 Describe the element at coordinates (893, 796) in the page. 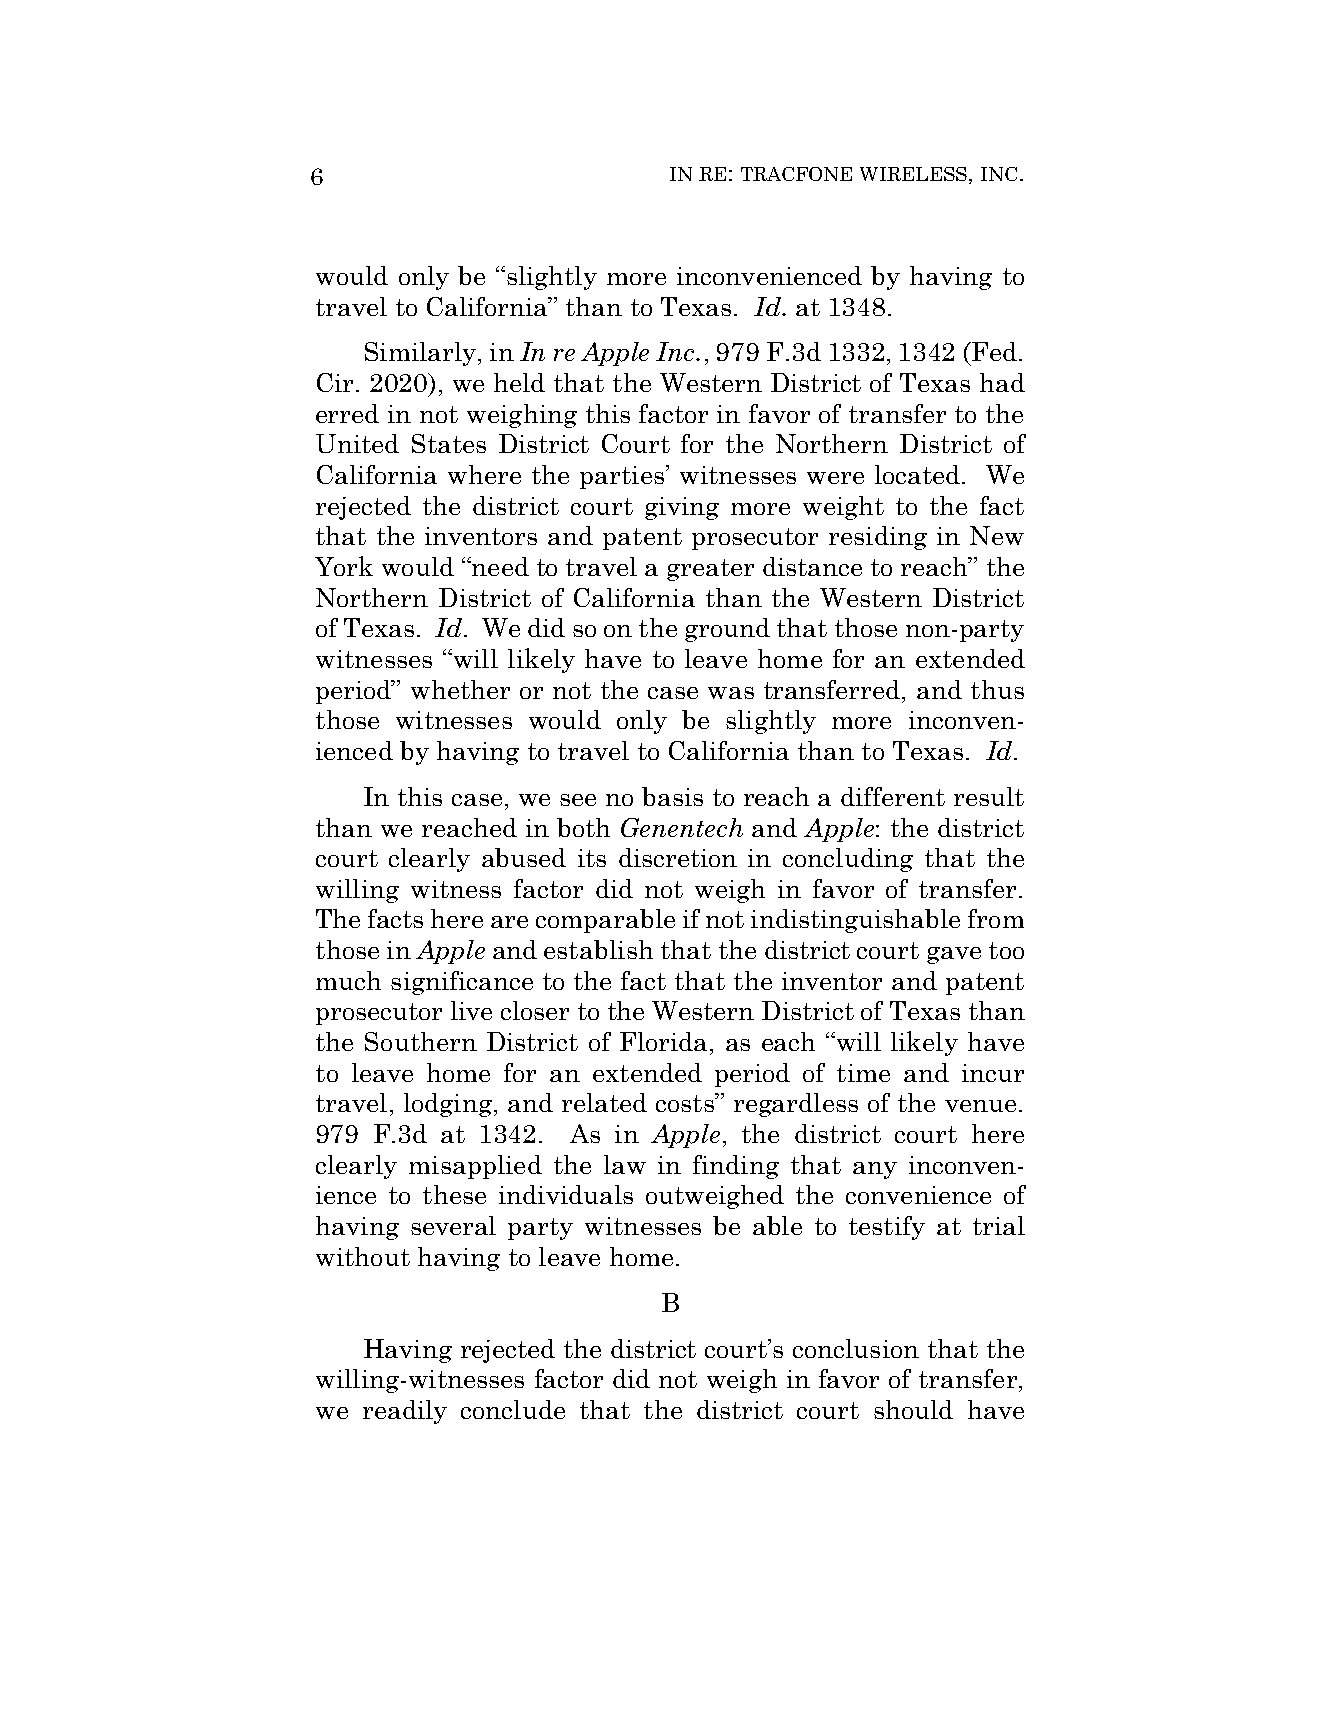

I see `different` at that location.
